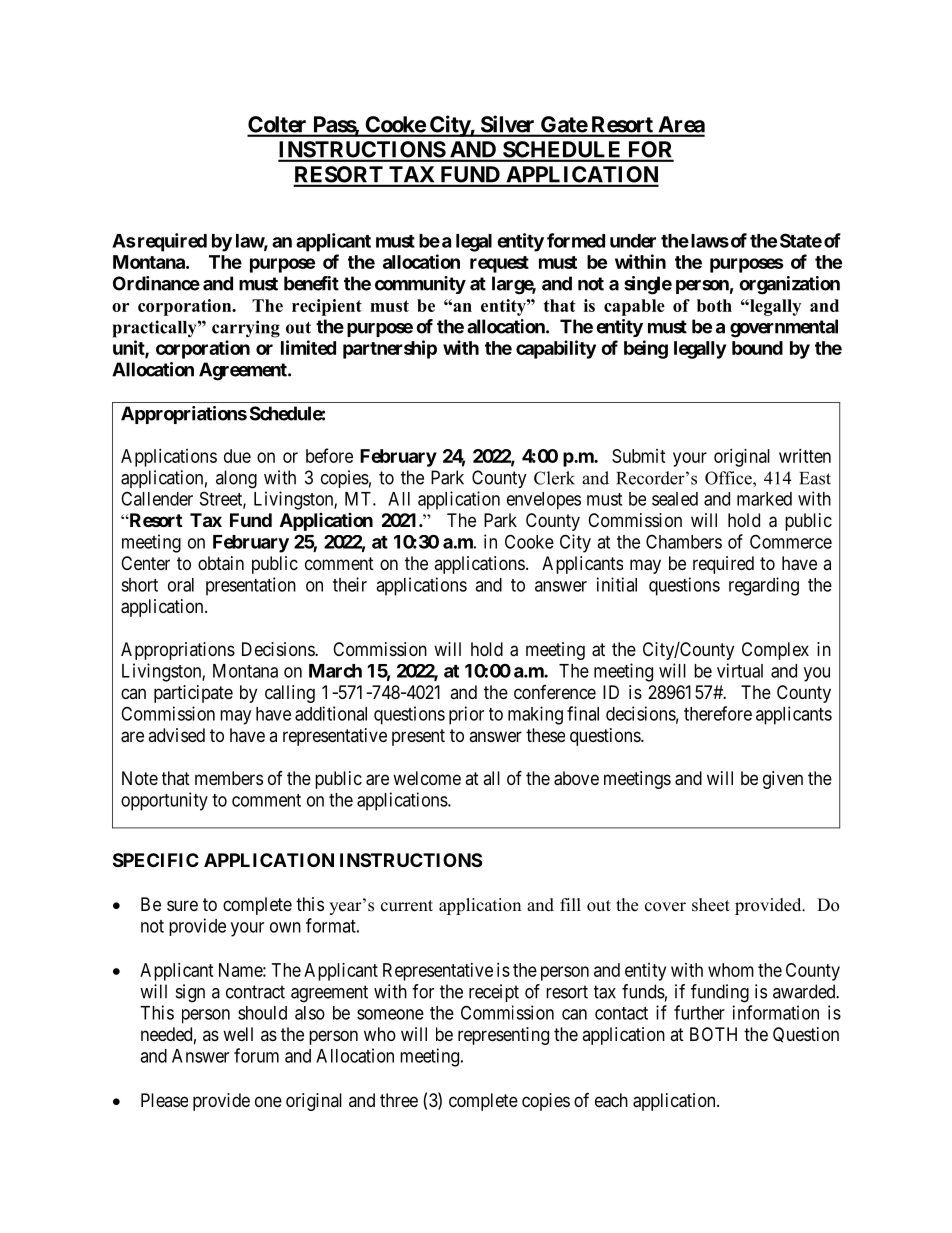 The image size is (952, 1233). I want to click on their, so click(350, 584).
